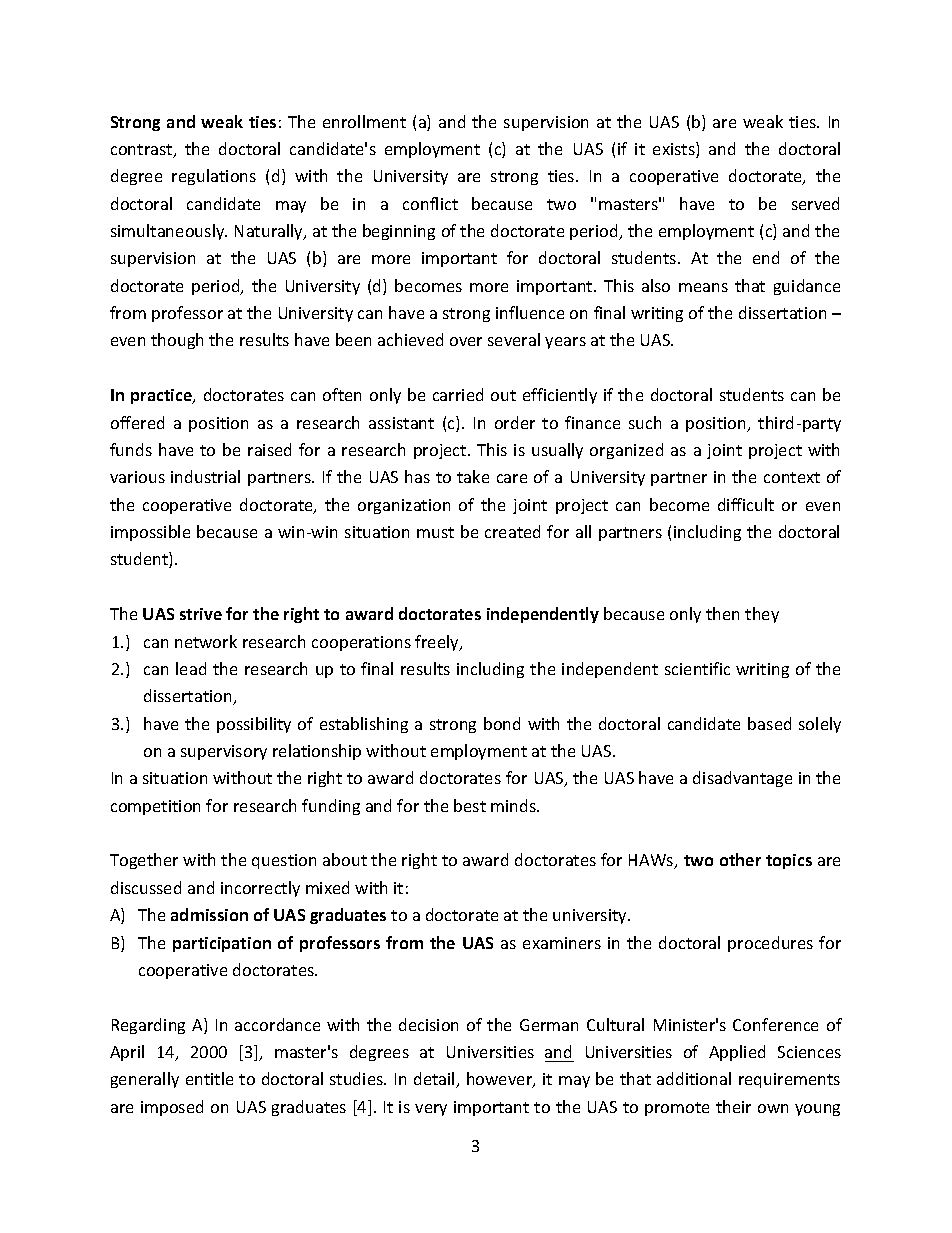 The width and height of the document is (952, 1233). What do you see at coordinates (201, 614) in the document?
I see `strive` at bounding box center [201, 614].
